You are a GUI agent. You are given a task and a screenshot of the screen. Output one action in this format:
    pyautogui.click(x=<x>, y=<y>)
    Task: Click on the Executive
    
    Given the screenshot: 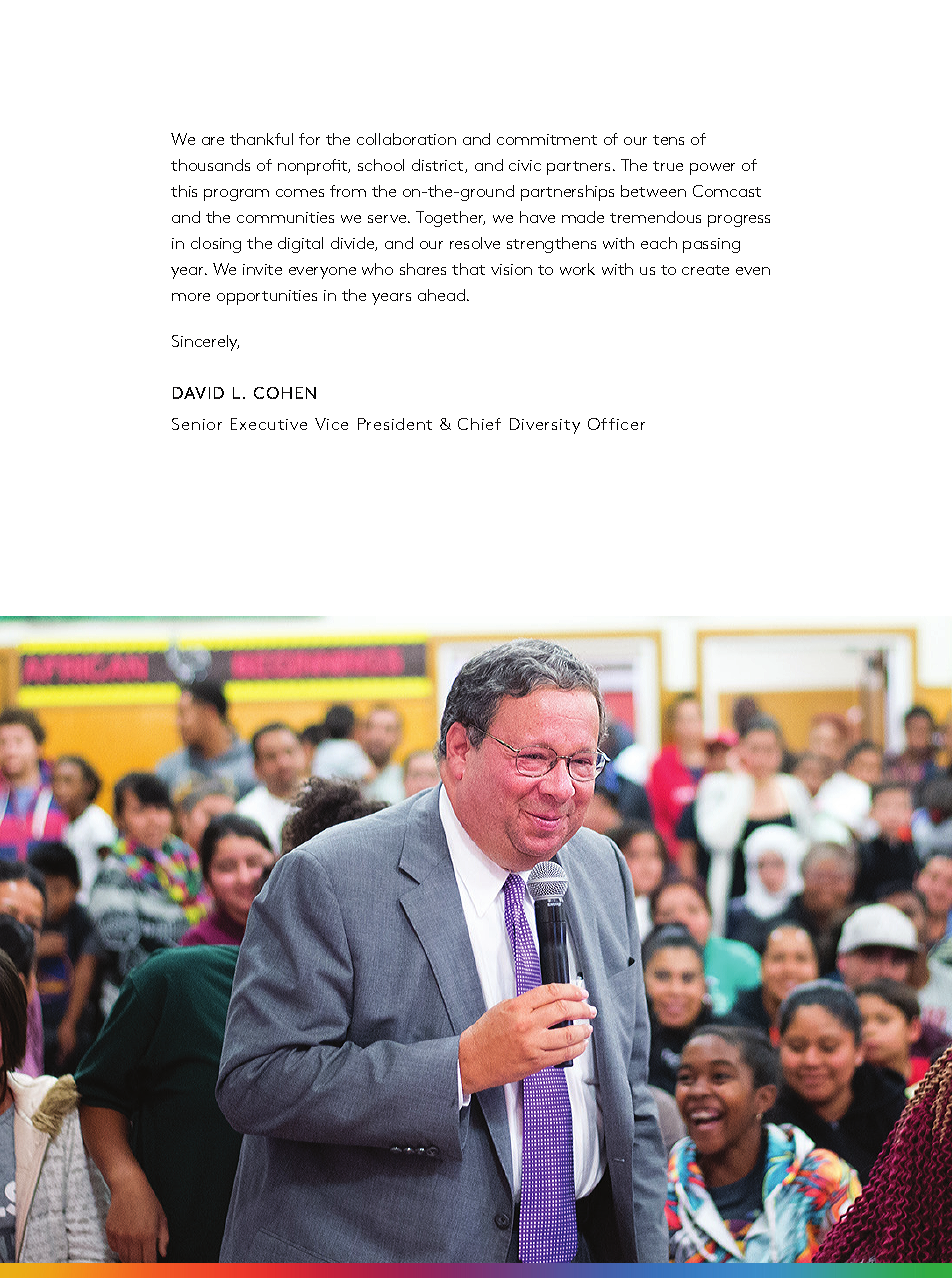 What is the action you would take?
    pyautogui.click(x=269, y=424)
